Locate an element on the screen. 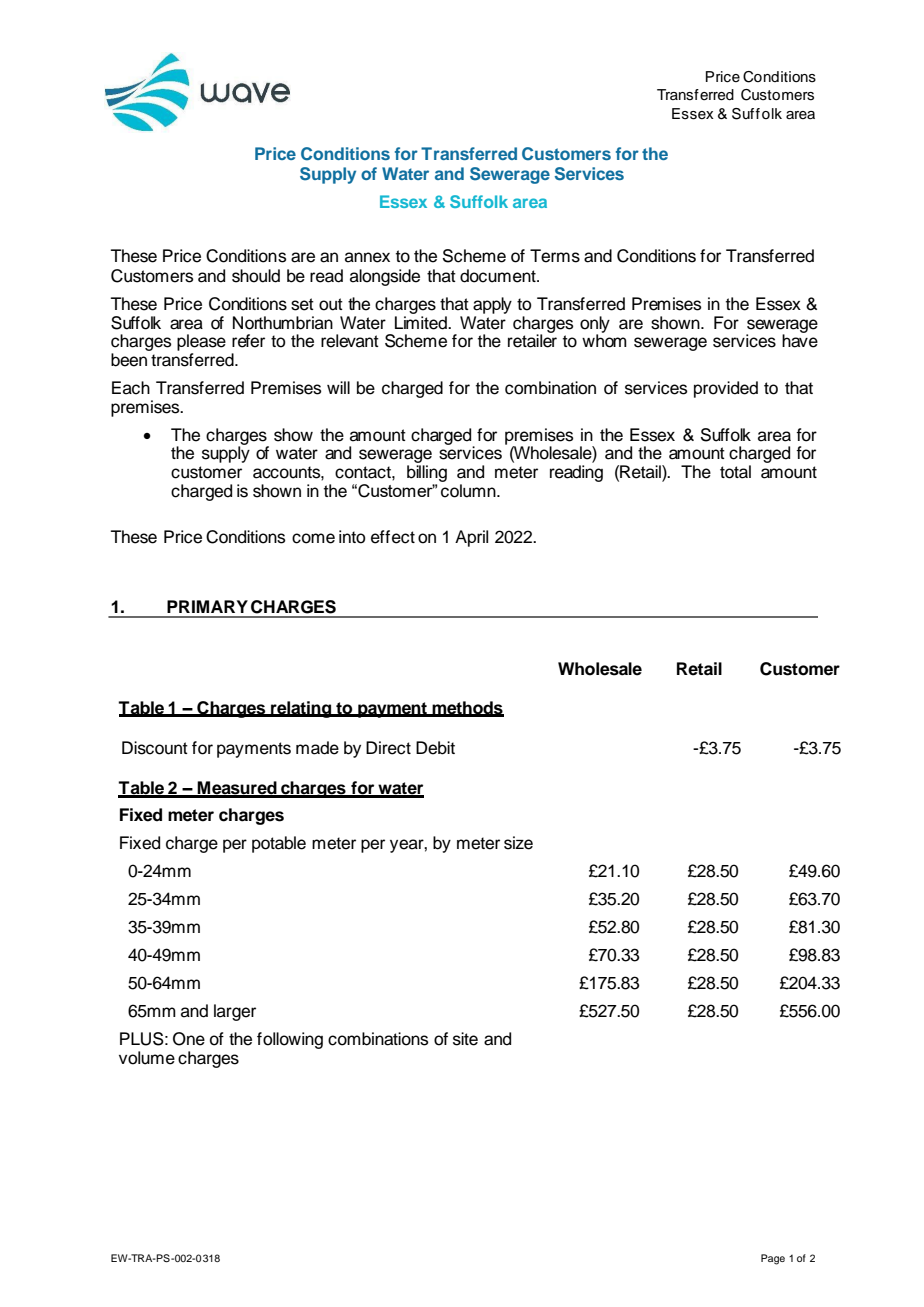 This screenshot has height=1307, width=924. volume is located at coordinates (147, 1058).
